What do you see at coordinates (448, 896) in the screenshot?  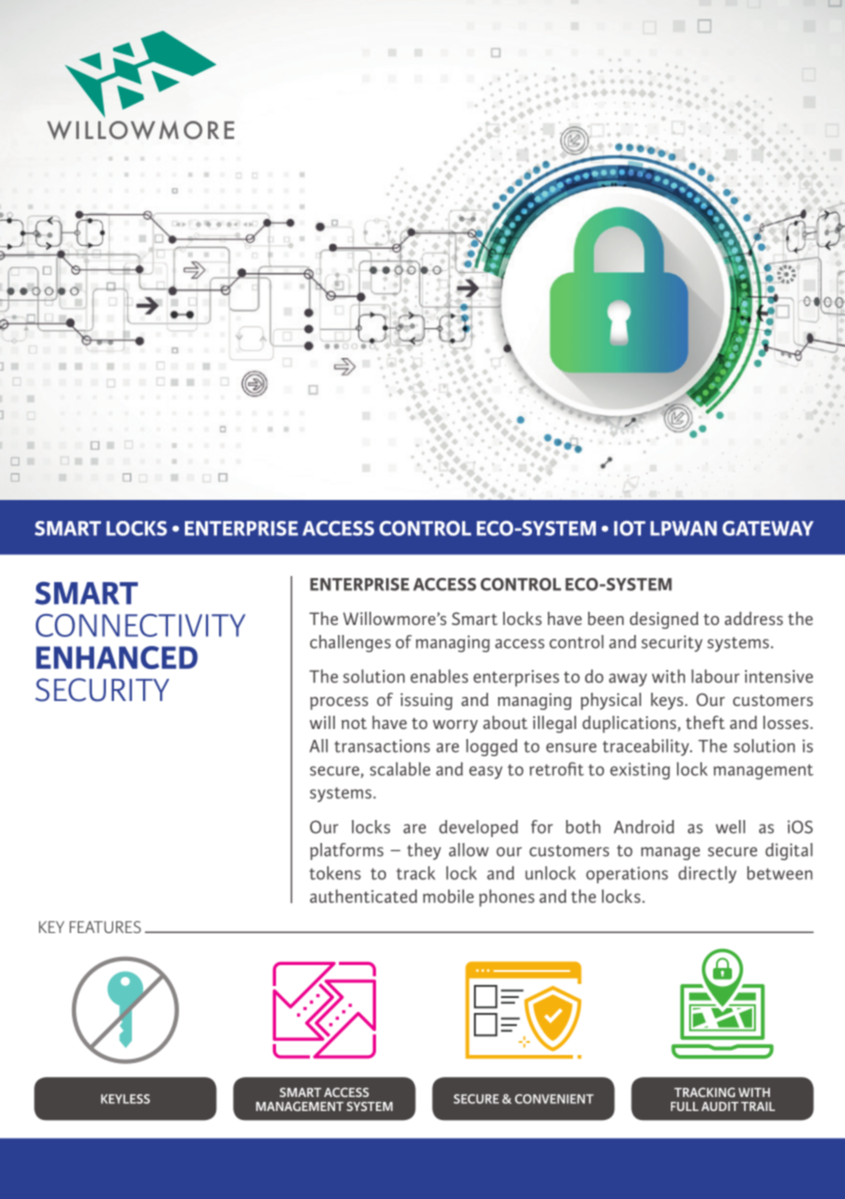 I see `mobile` at bounding box center [448, 896].
